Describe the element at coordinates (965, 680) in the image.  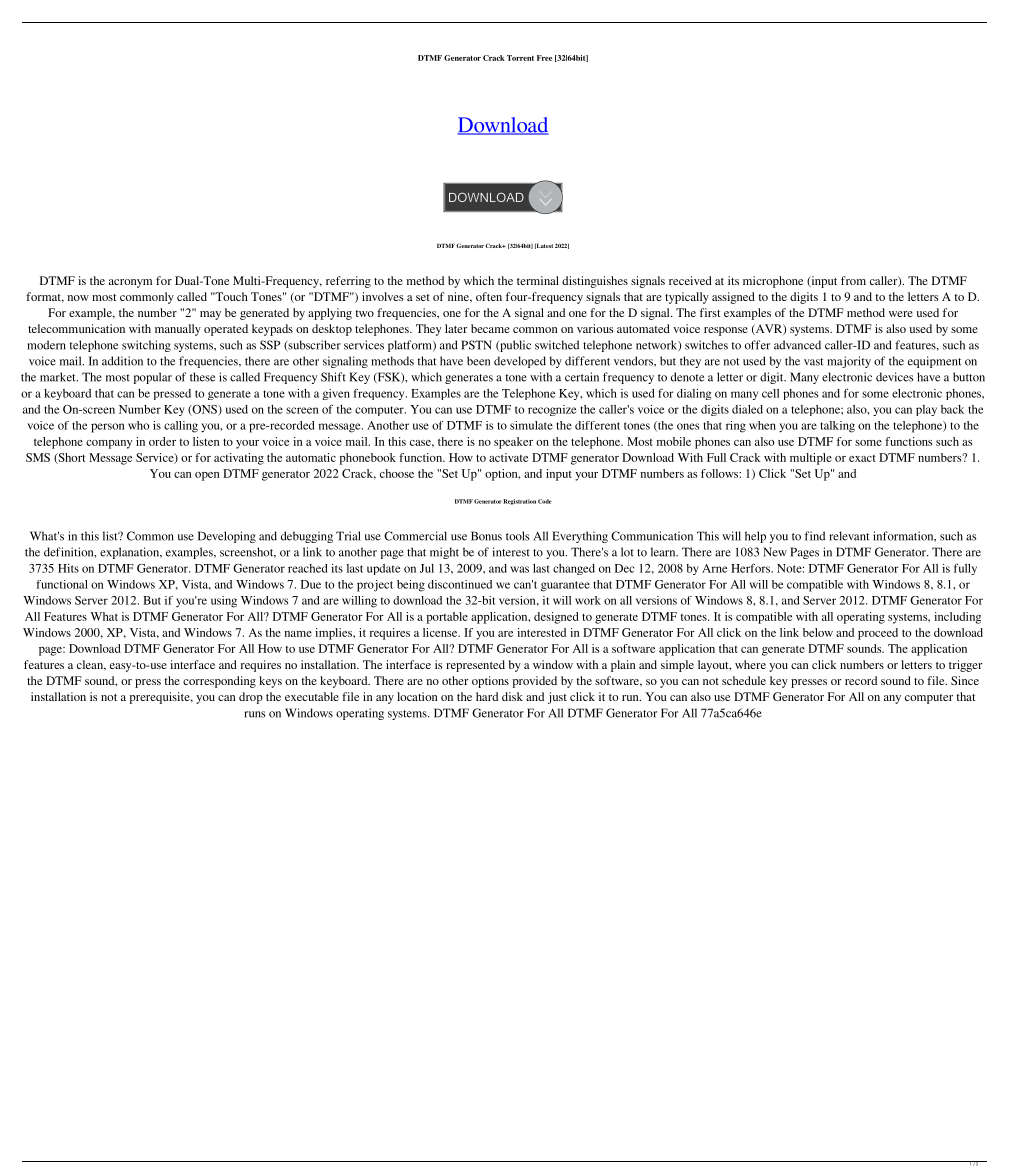
I see `Since` at that location.
